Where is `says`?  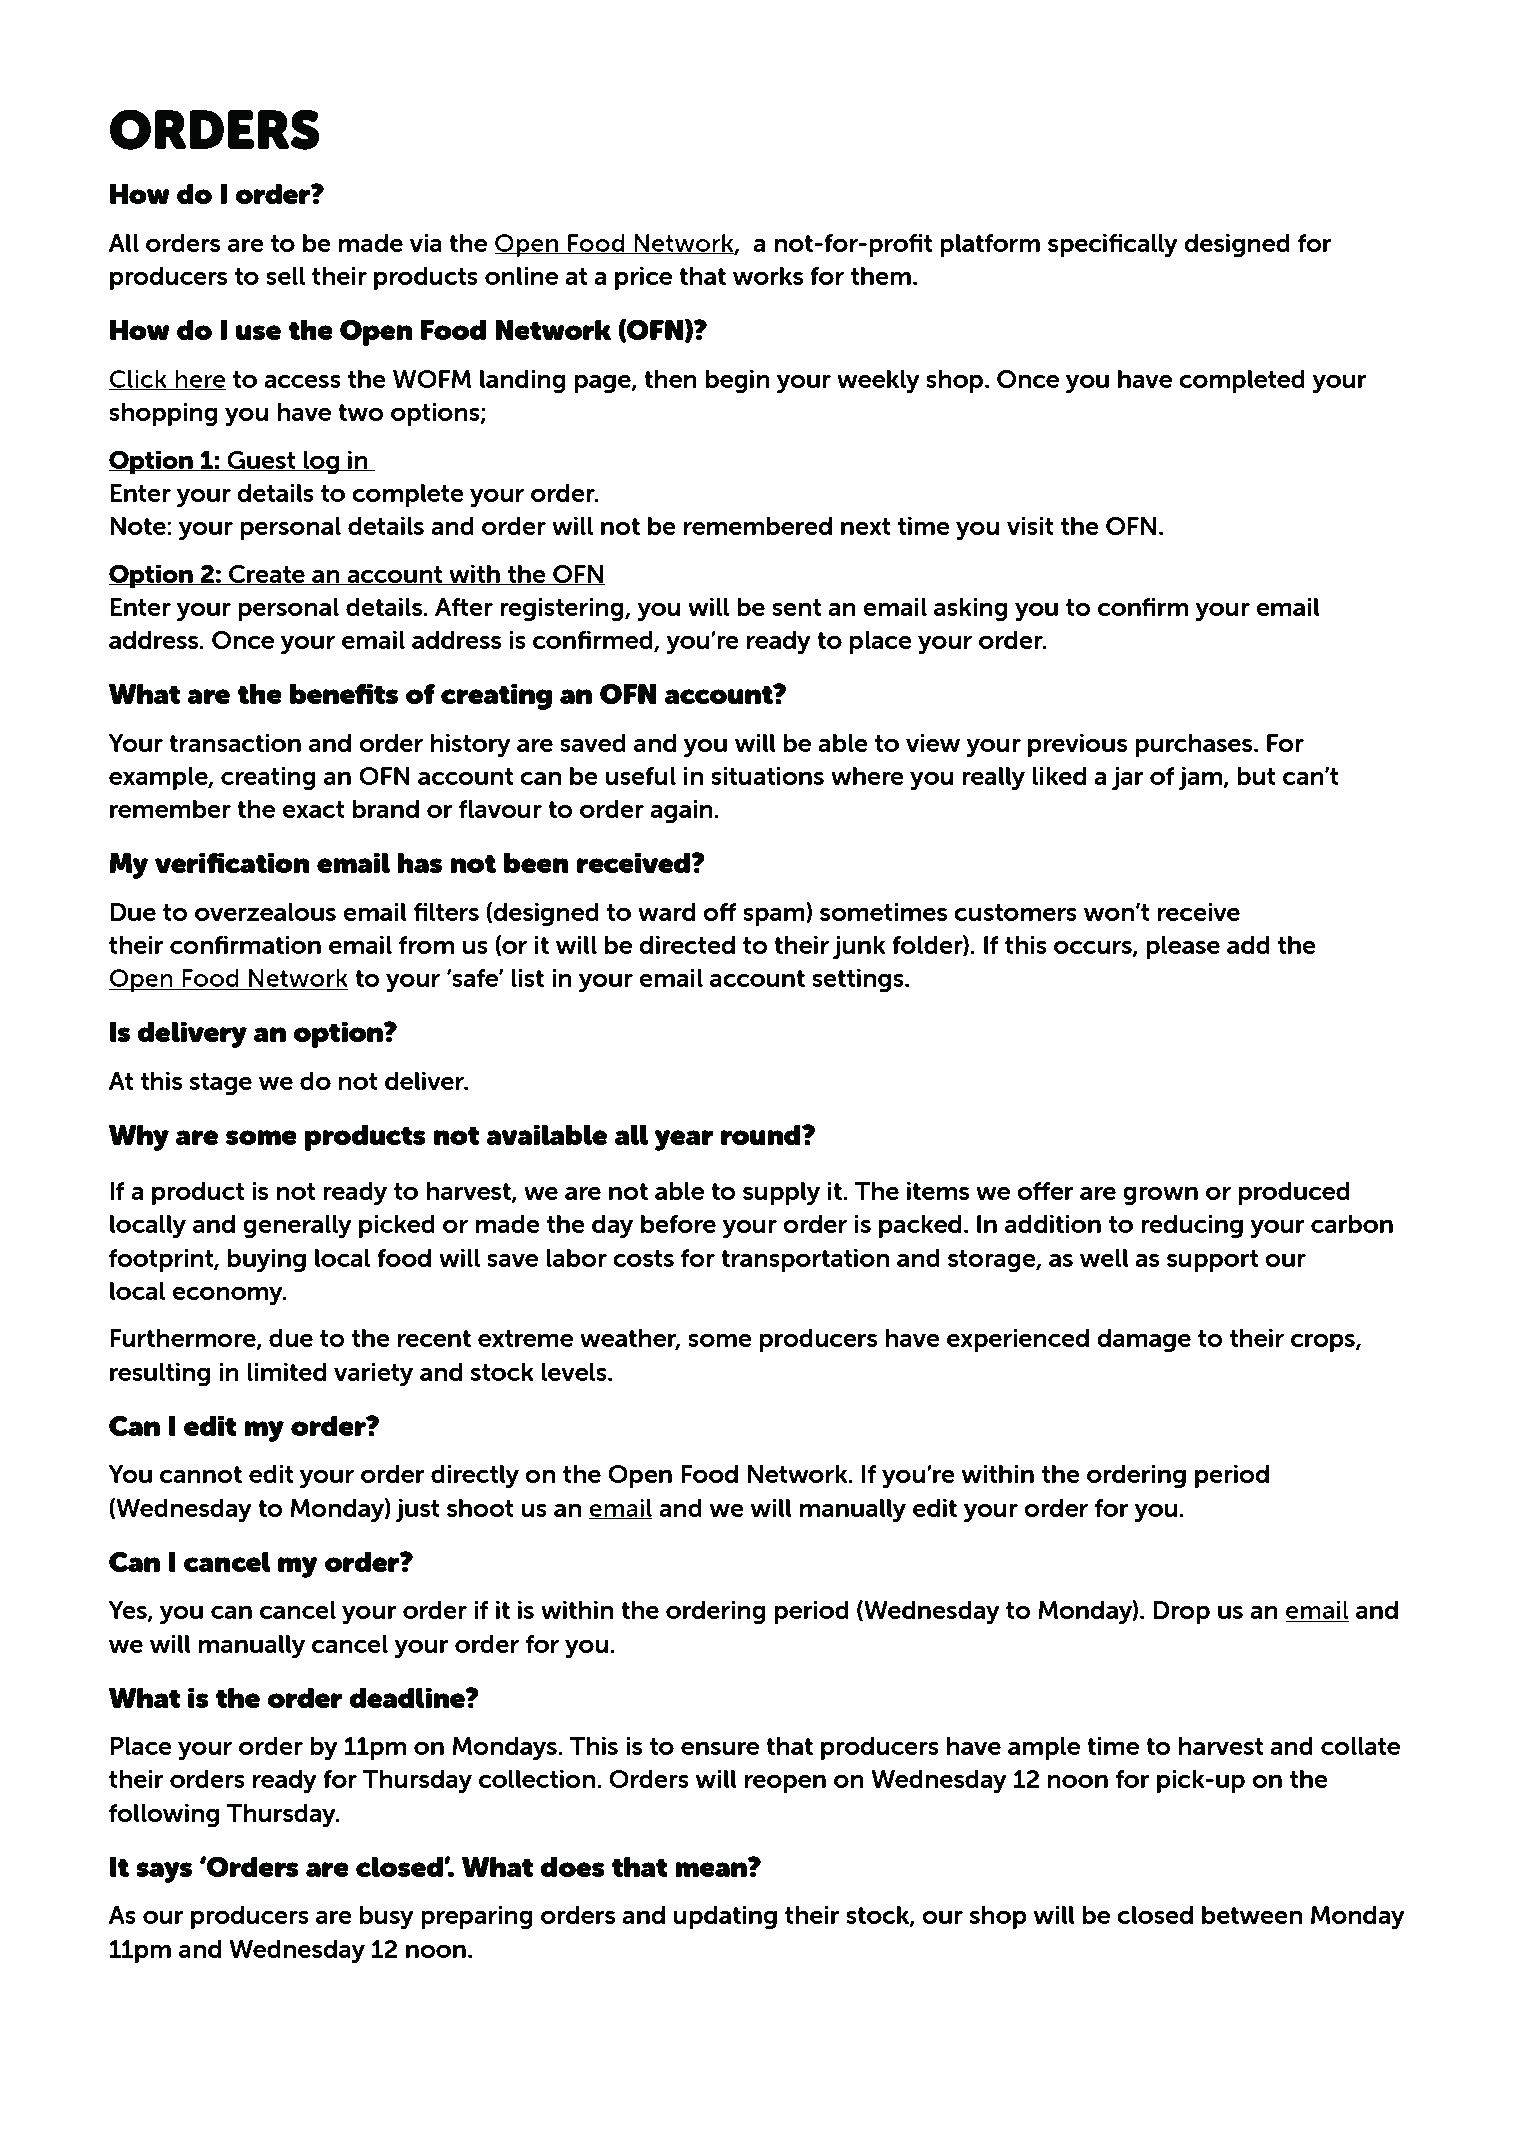 says is located at coordinates (164, 1872).
